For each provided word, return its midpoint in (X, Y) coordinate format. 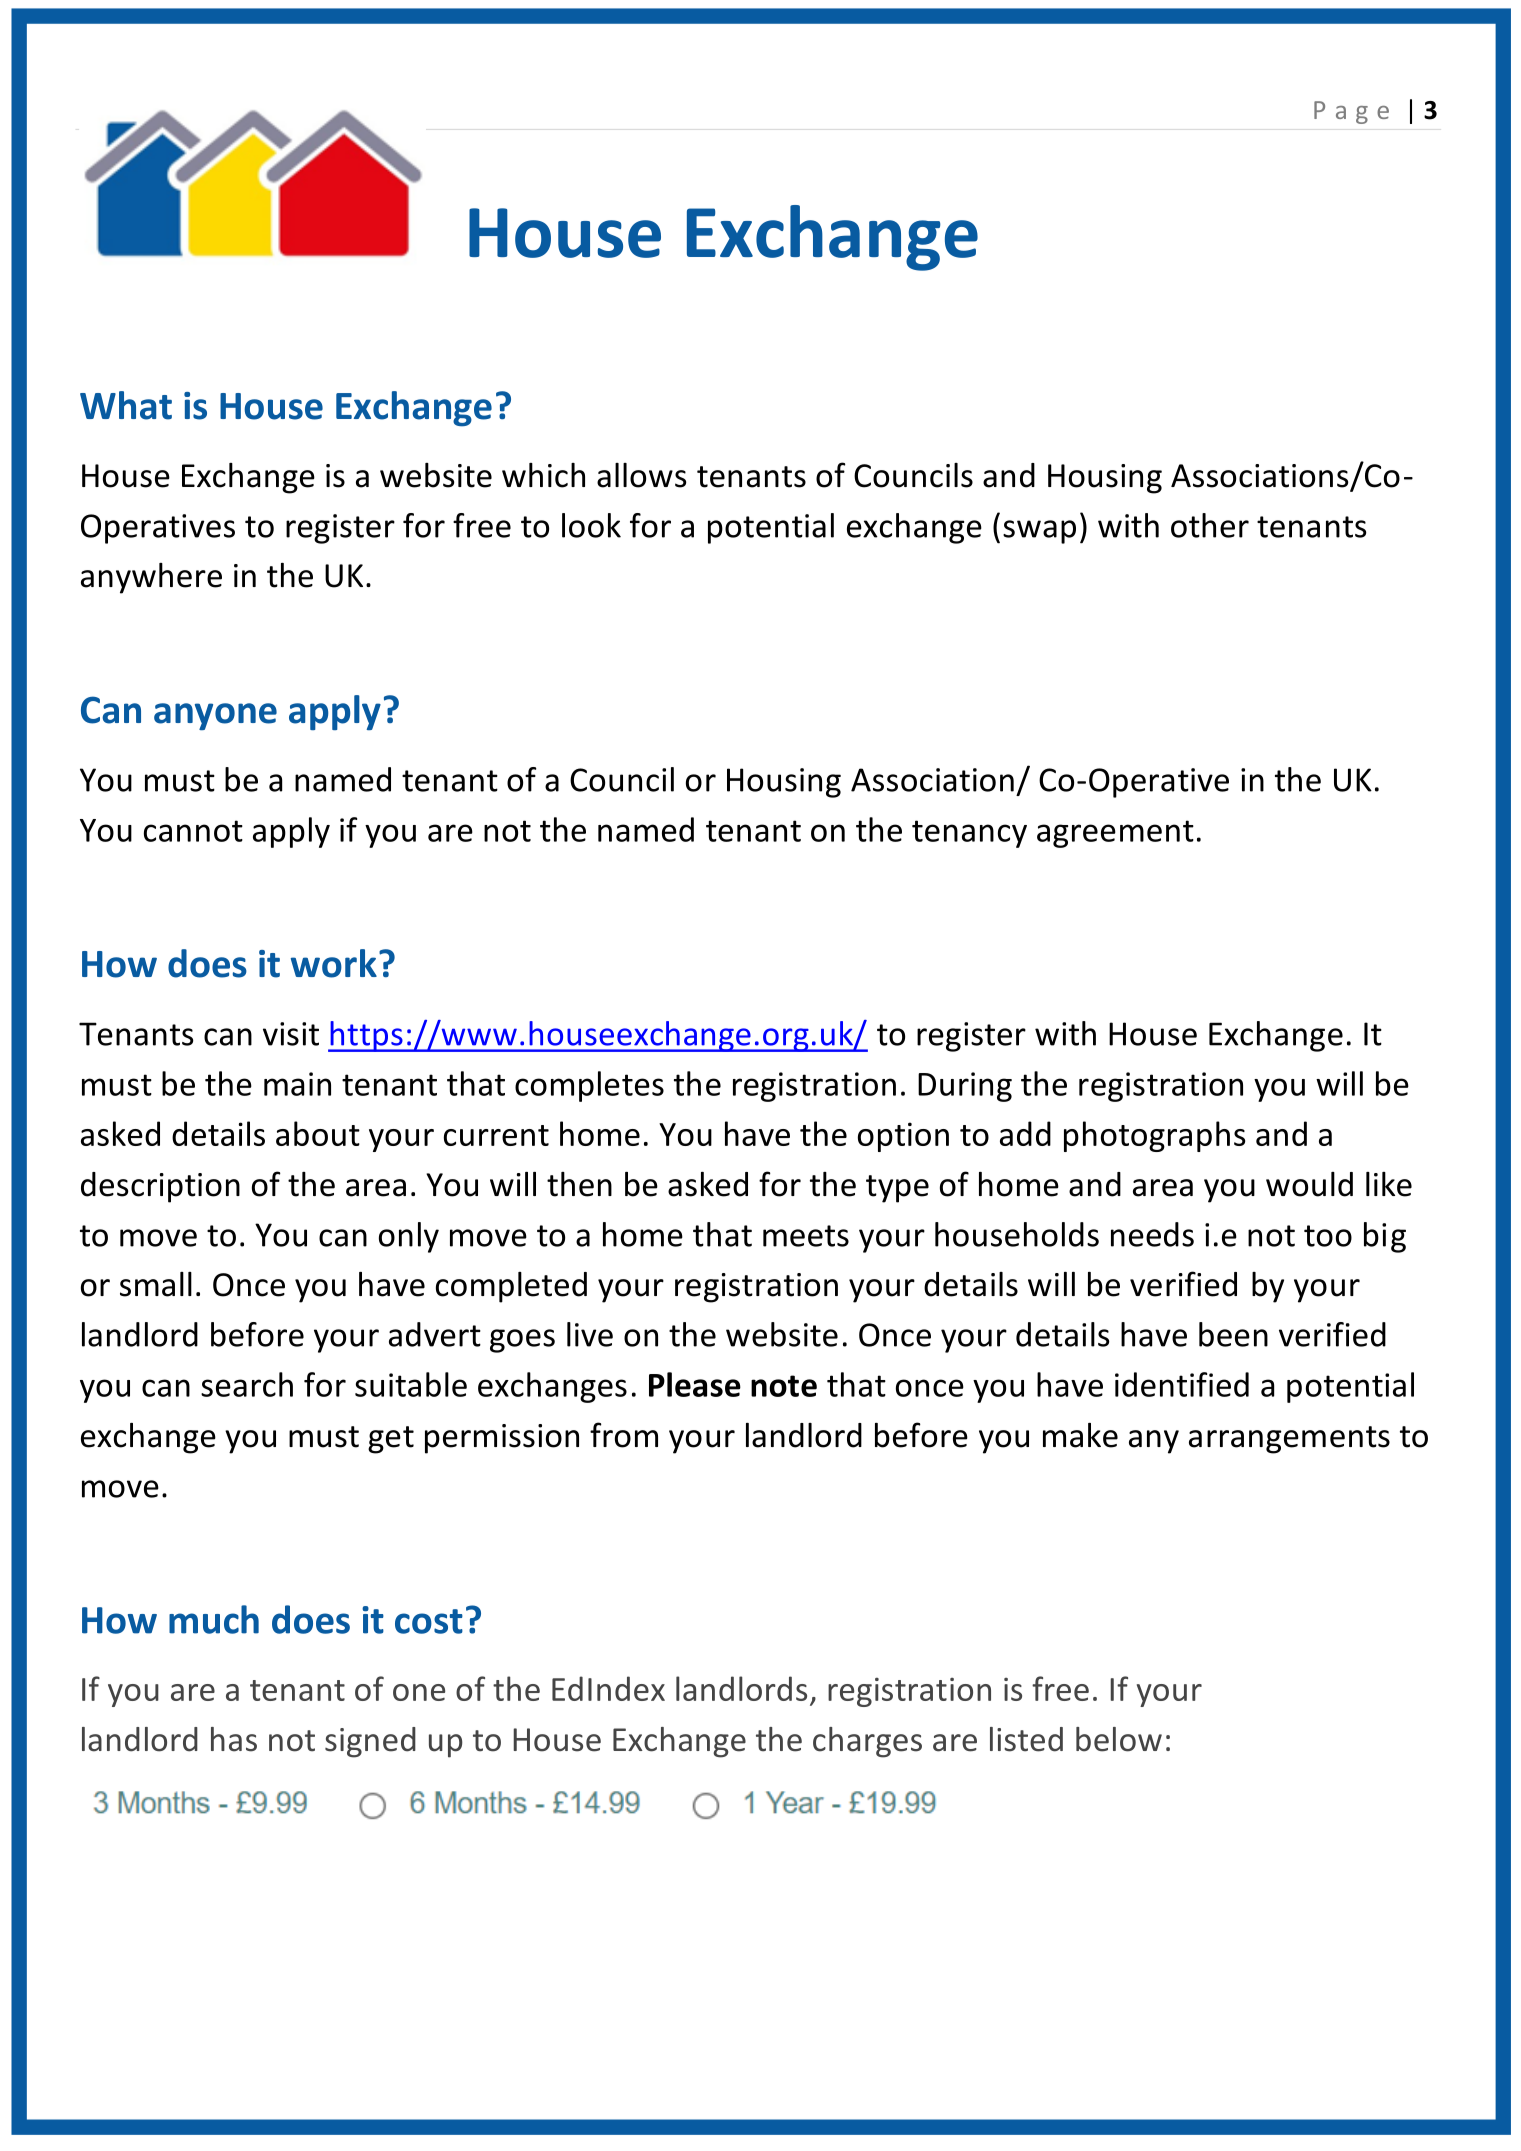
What (126, 405)
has (234, 1739)
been (1233, 1334)
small (156, 1284)
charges (867, 1742)
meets (806, 1236)
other (1210, 525)
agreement (1115, 834)
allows (641, 475)
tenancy (969, 834)
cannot (193, 831)
